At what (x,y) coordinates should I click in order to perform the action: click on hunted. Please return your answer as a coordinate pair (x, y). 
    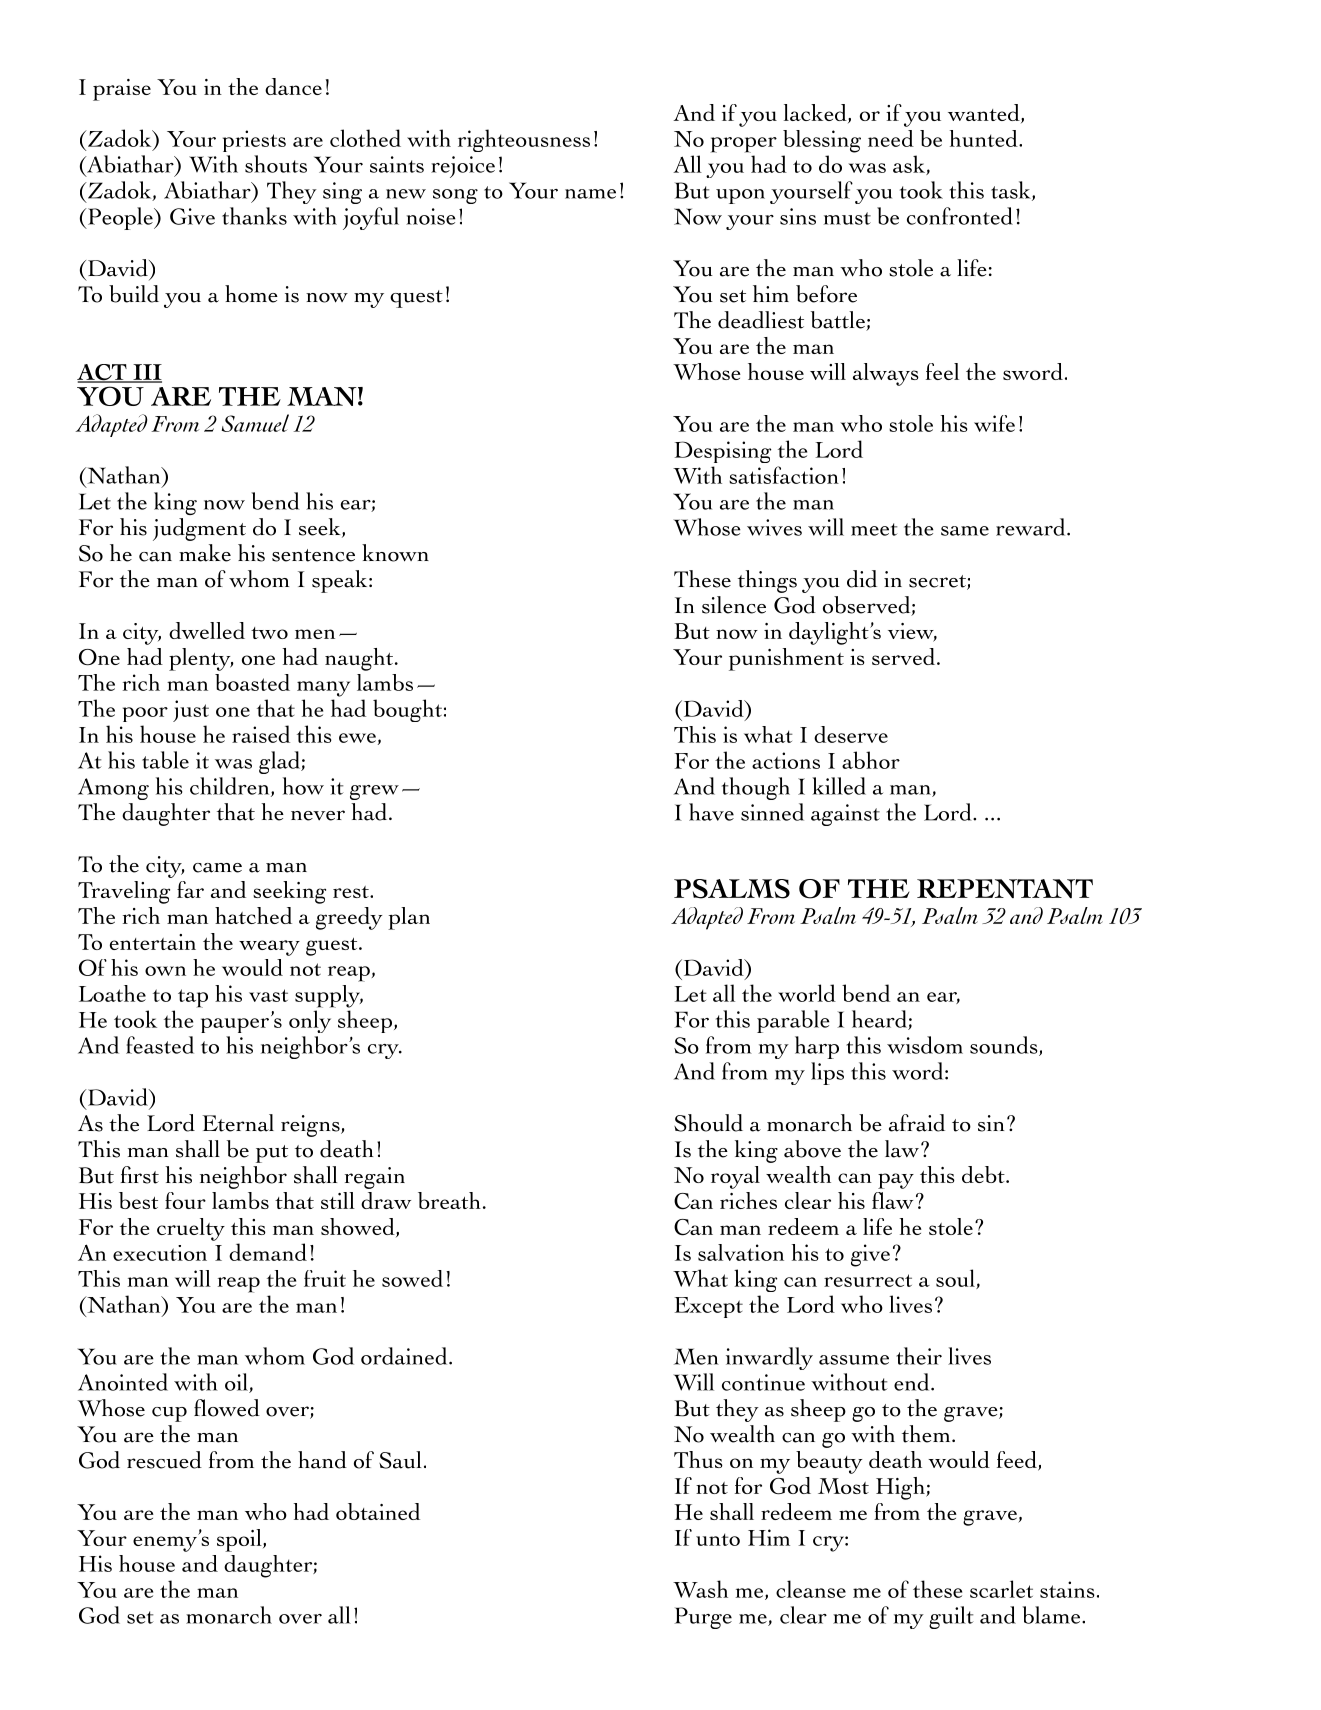
    Looking at the image, I should click on (985, 138).
